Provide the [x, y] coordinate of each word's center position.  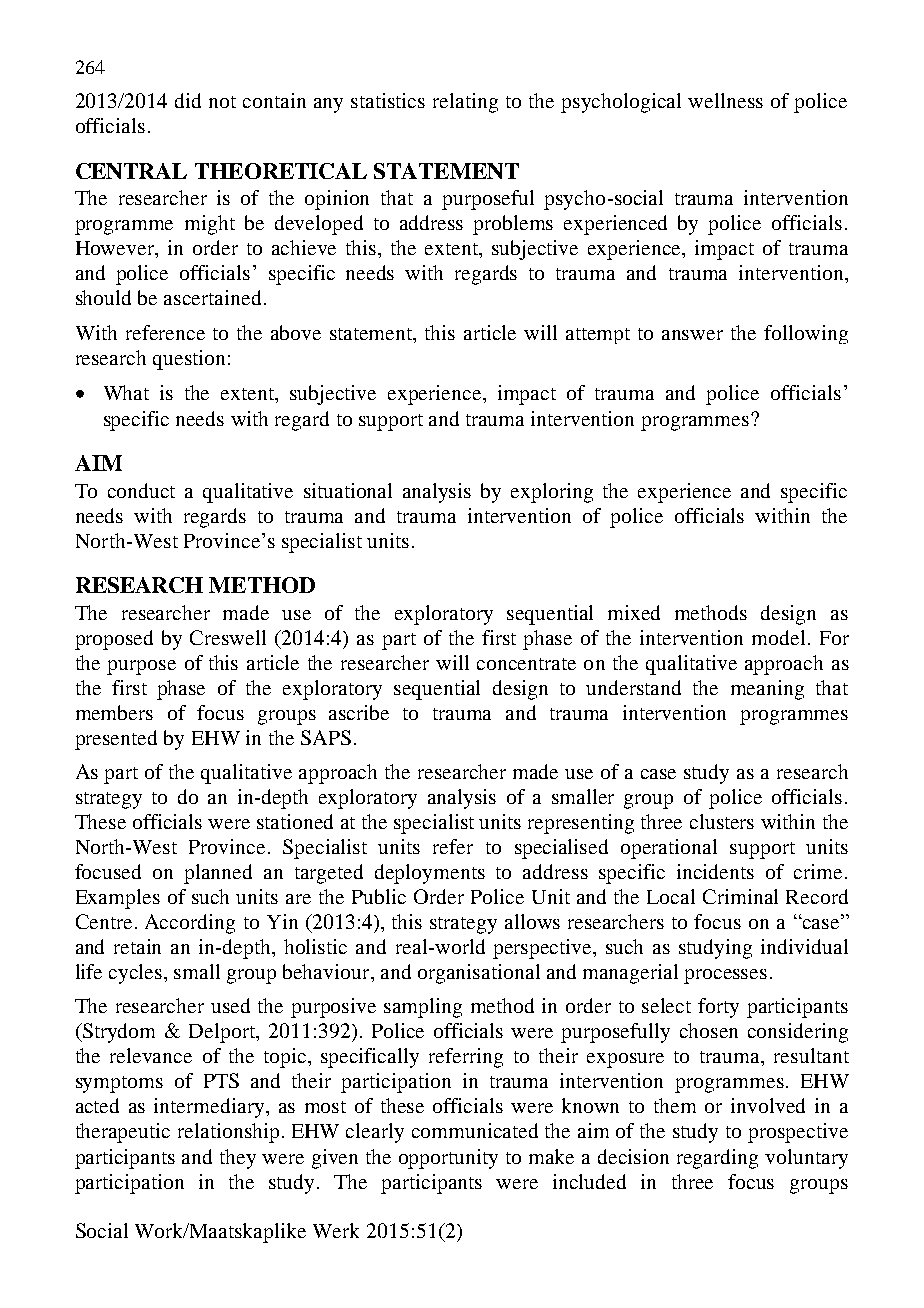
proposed [114, 640]
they [238, 1159]
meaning [767, 690]
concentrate [526, 664]
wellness [725, 100]
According [190, 924]
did [188, 100]
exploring [552, 493]
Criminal [740, 896]
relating [465, 103]
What [126, 392]
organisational [479, 974]
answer [692, 335]
